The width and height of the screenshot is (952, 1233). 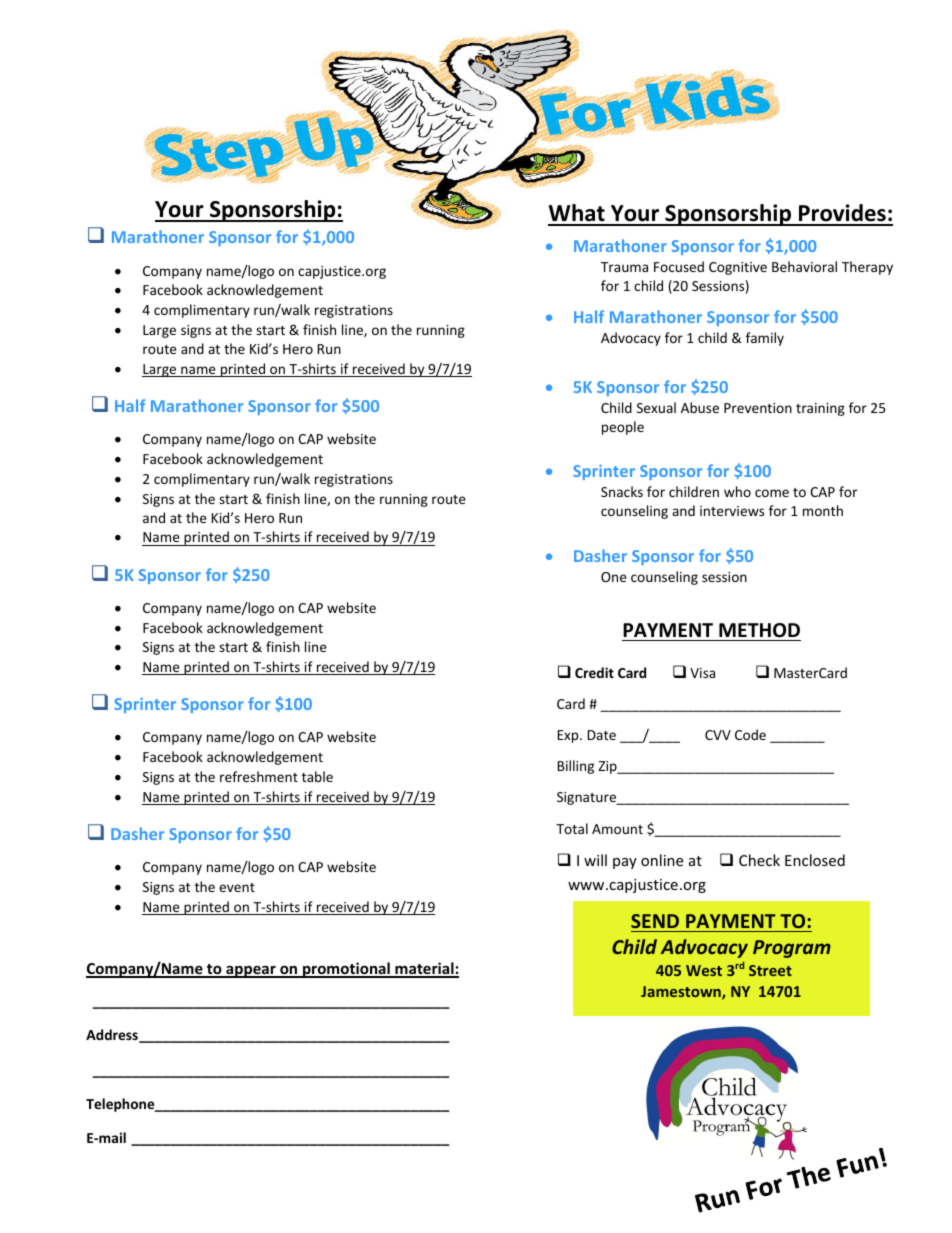 I want to click on Focused, so click(x=679, y=266).
